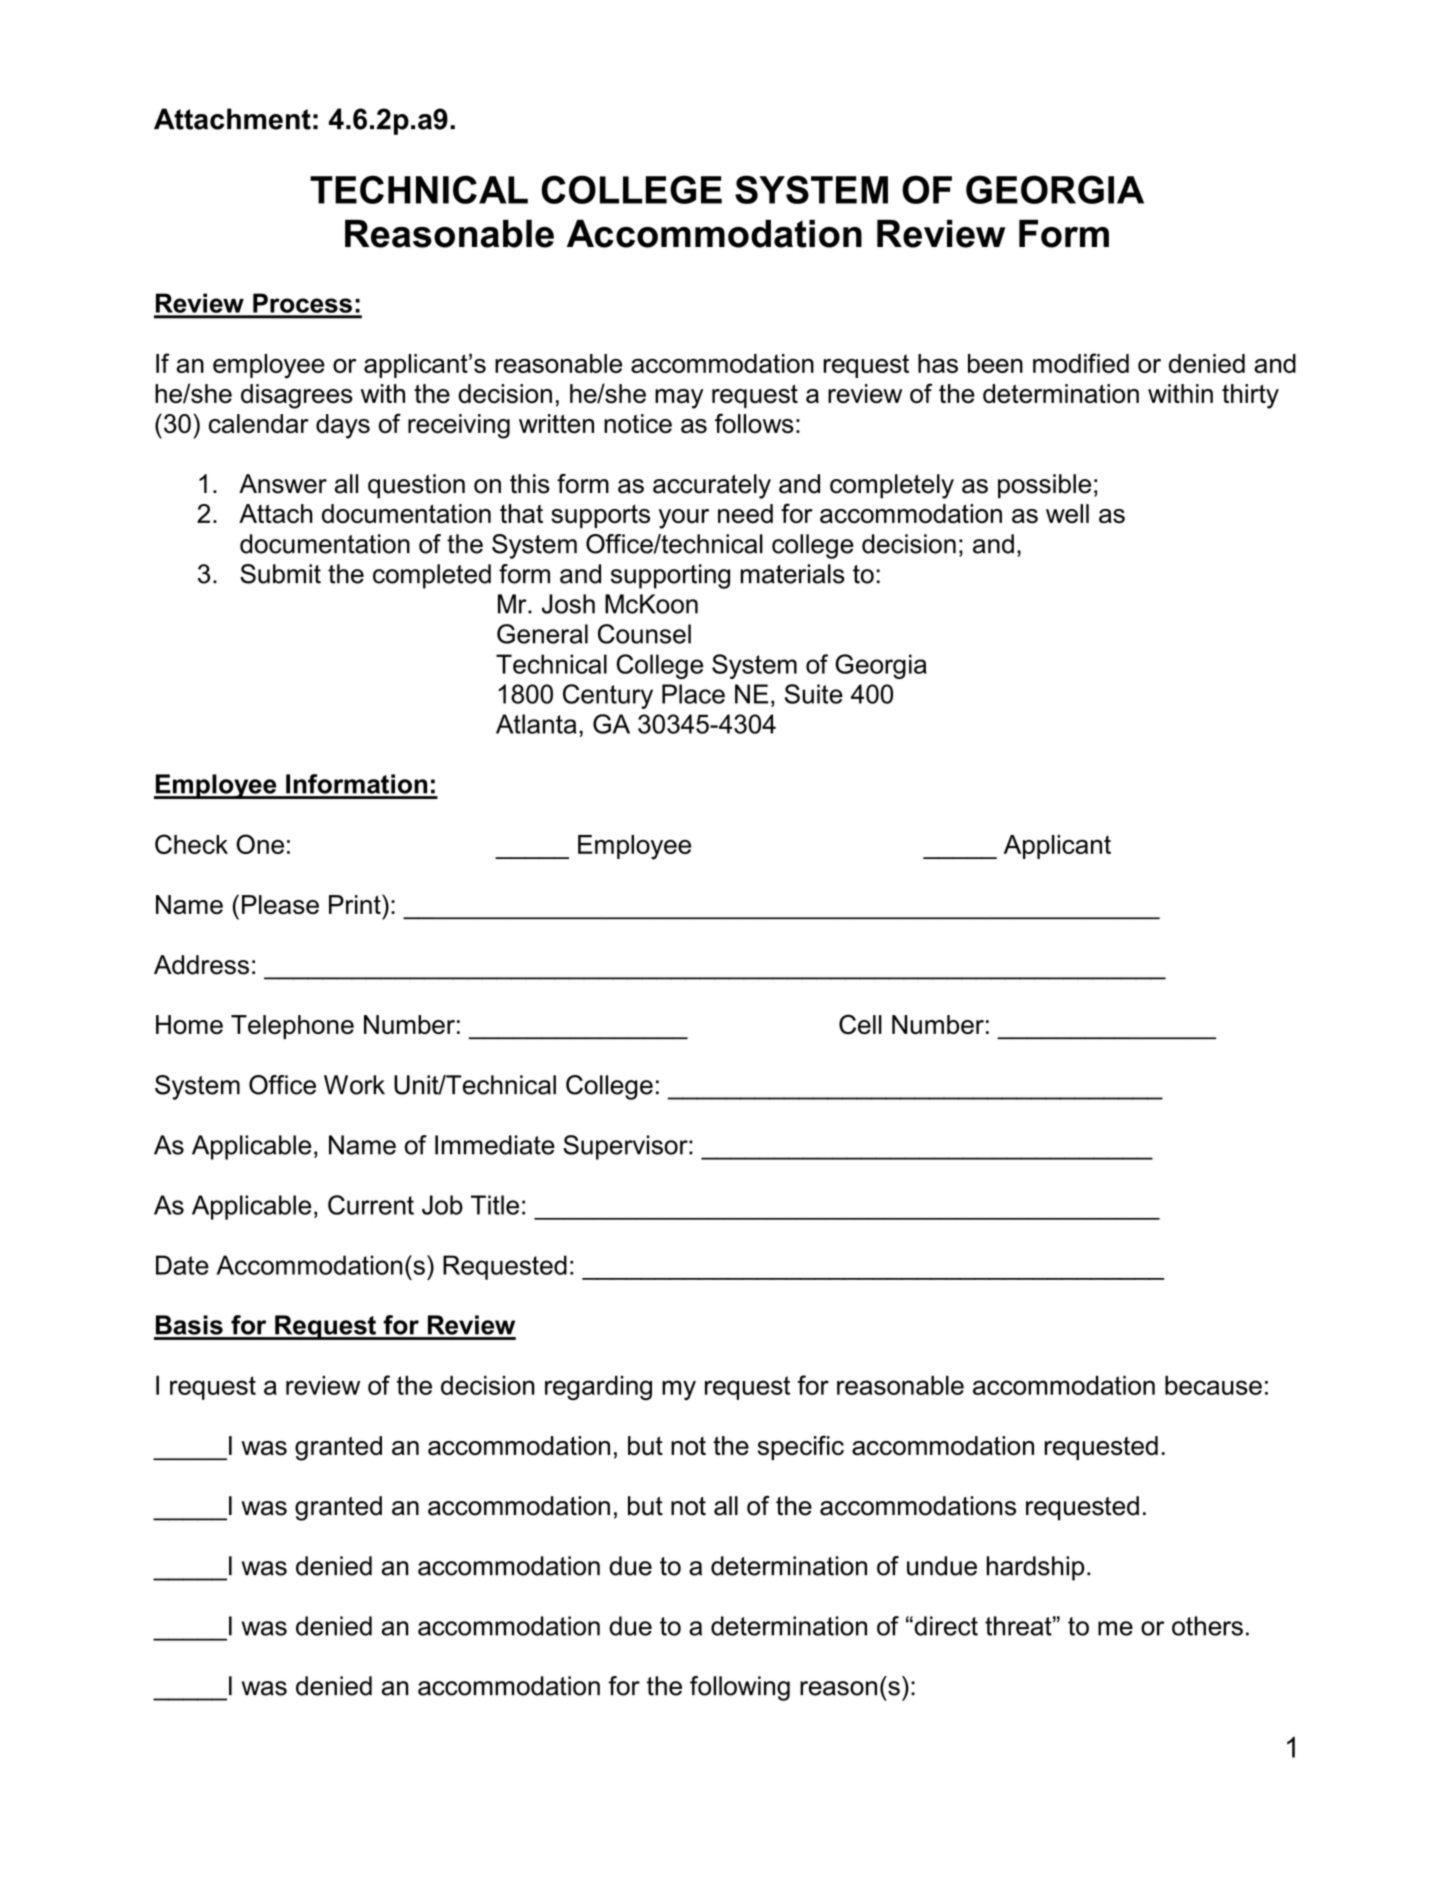 This screenshot has width=1454, height=1882. What do you see at coordinates (740, 1688) in the screenshot?
I see `following` at bounding box center [740, 1688].
